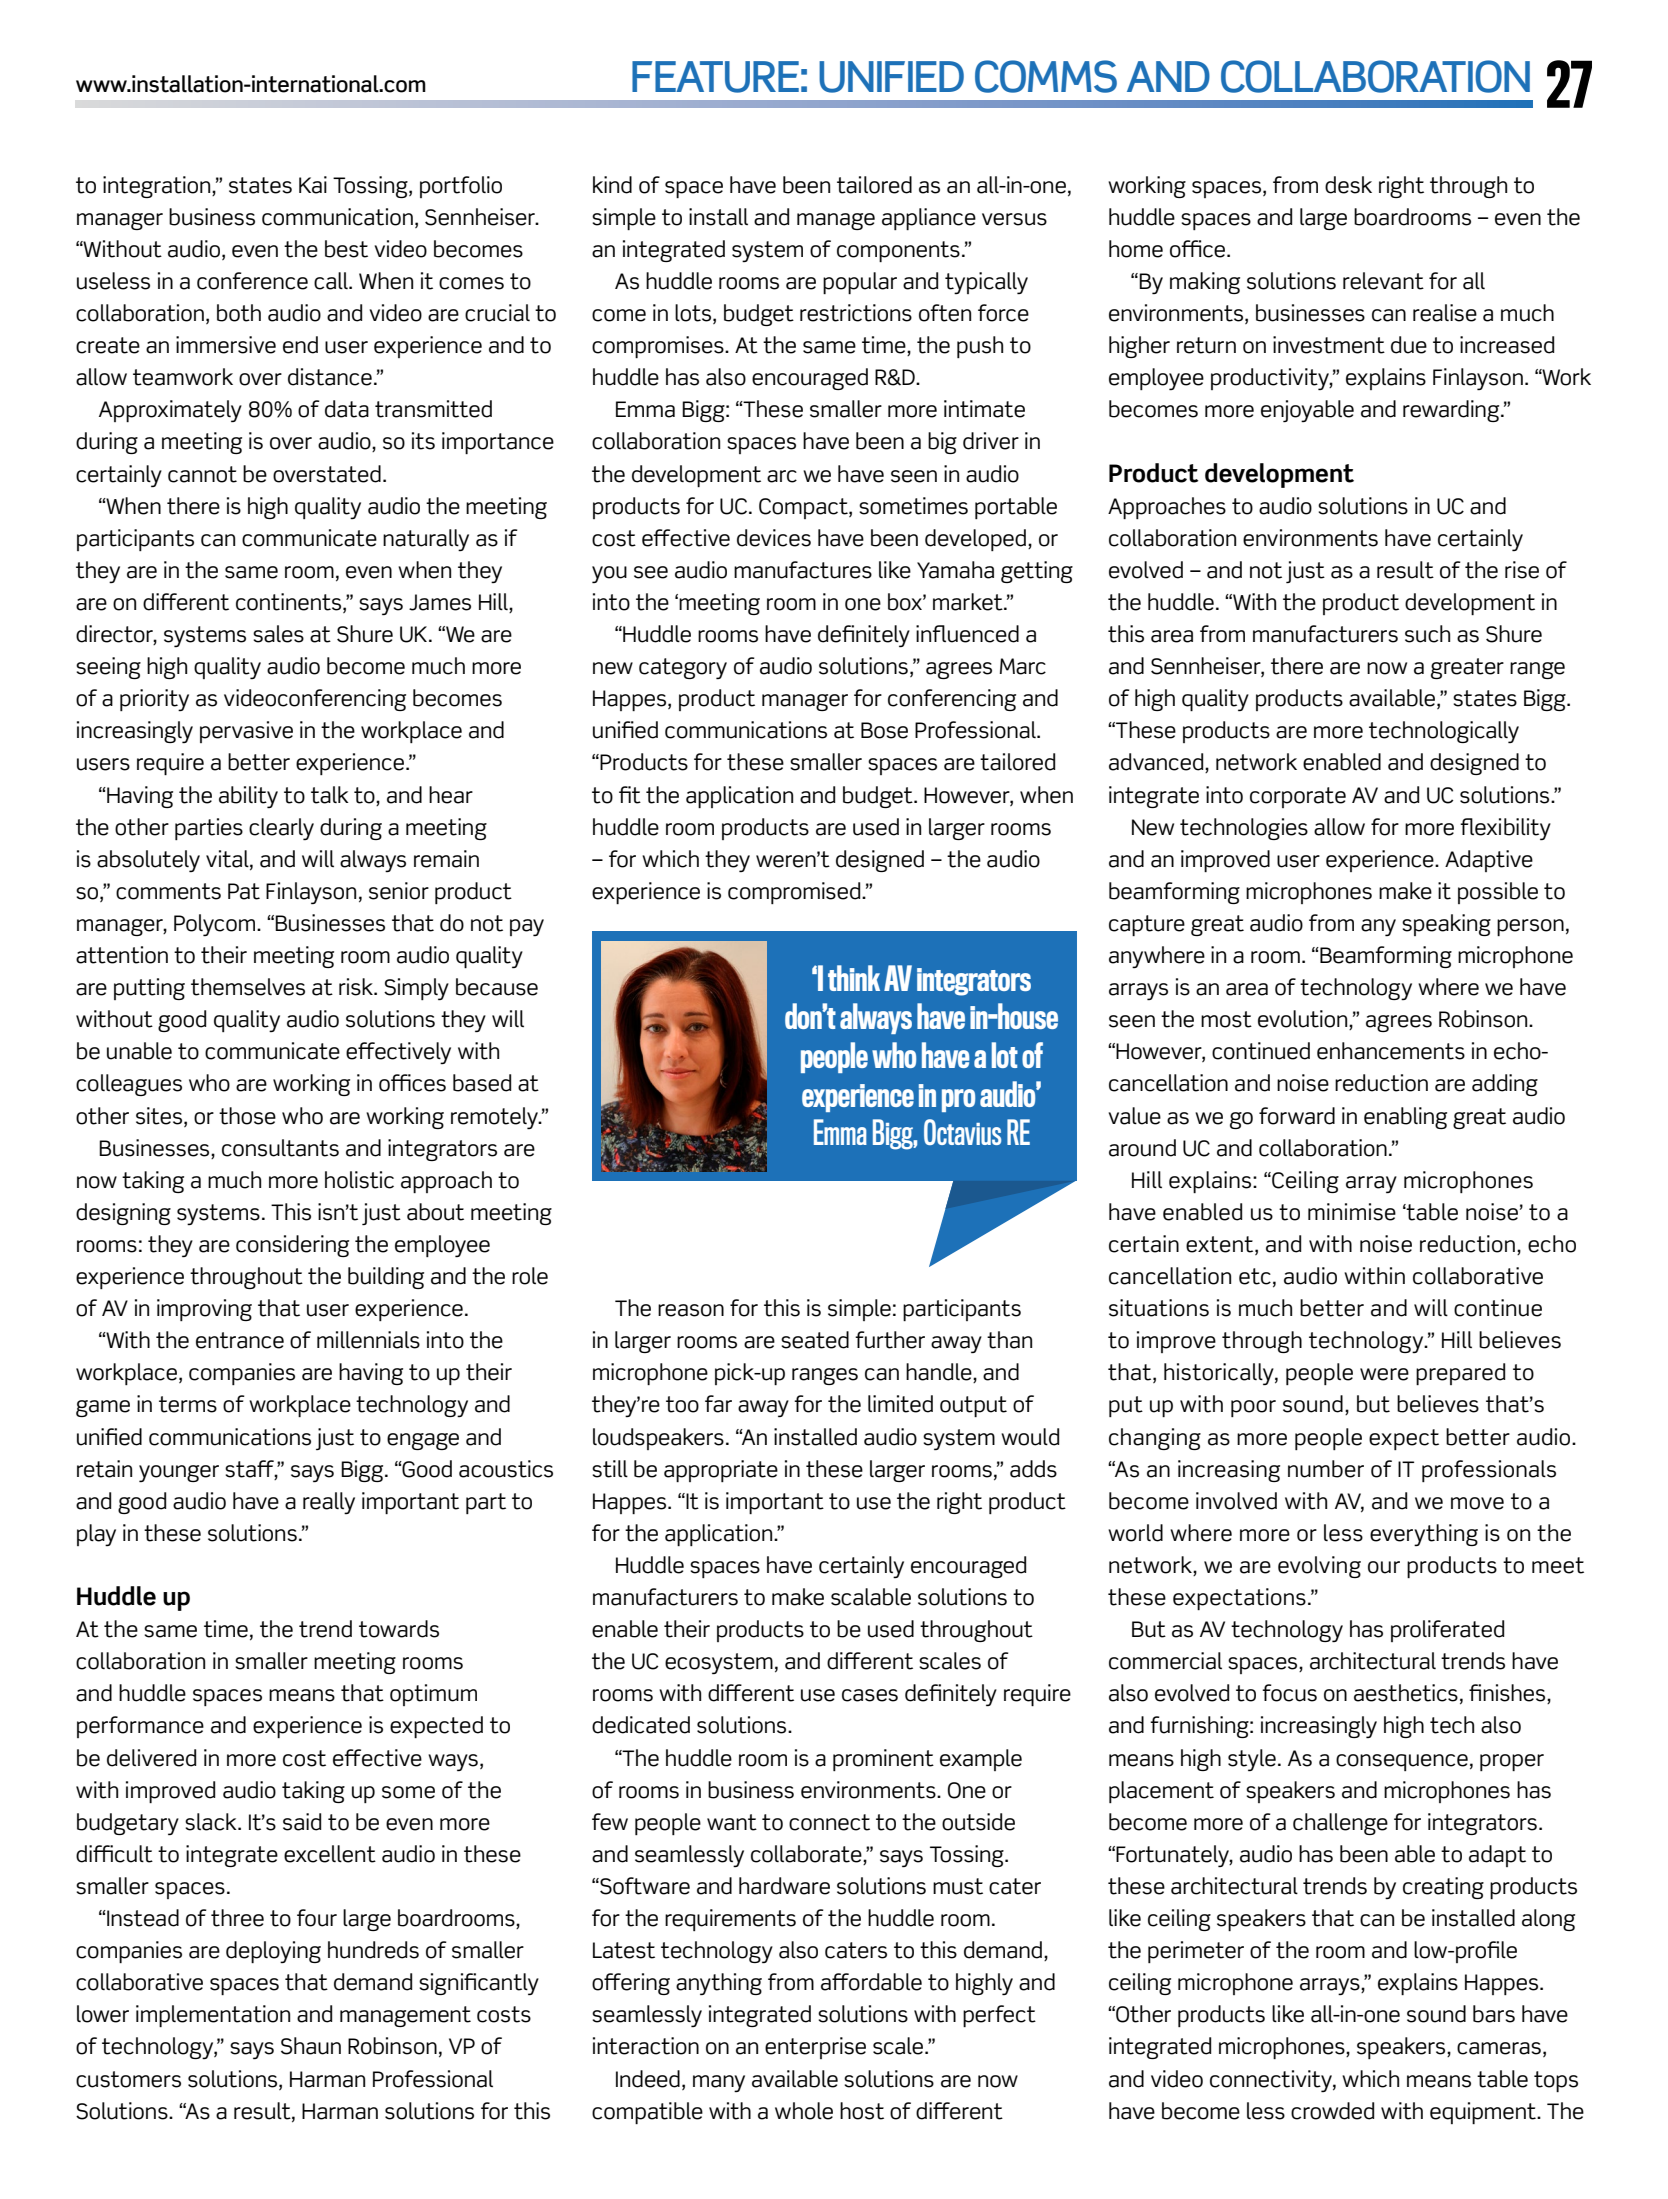 The height and width of the image is (2199, 1668). I want to click on FEATURE, so click(715, 77).
